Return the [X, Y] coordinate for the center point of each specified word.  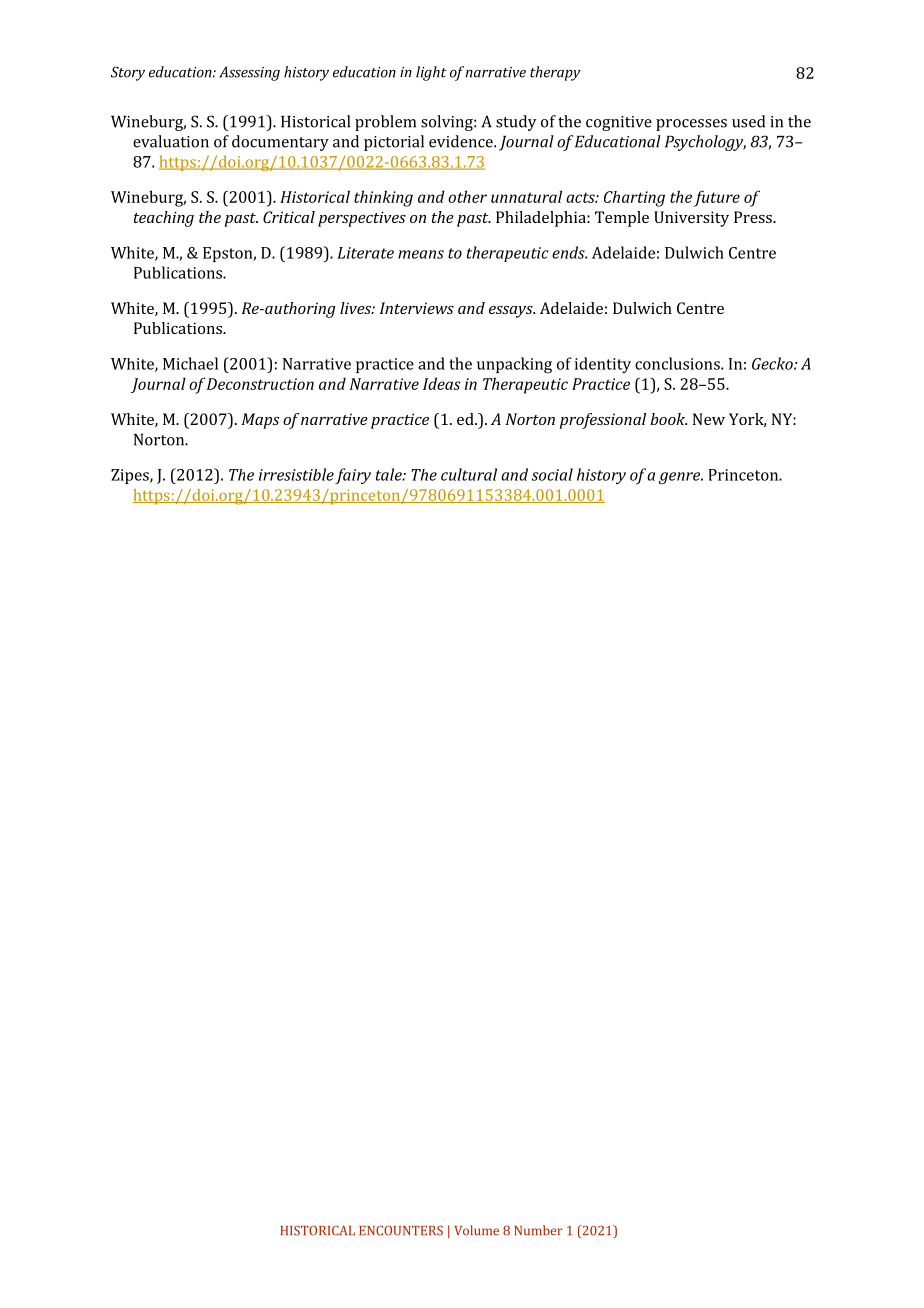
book [668, 419]
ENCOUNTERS [401, 1230]
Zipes [131, 476]
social [552, 474]
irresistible [296, 474]
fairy [353, 476]
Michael [190, 363]
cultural [469, 474]
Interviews [417, 308]
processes [691, 125]
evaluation [171, 141]
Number [539, 1230]
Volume [476, 1230]
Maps [261, 421]
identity [603, 365]
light [431, 73]
